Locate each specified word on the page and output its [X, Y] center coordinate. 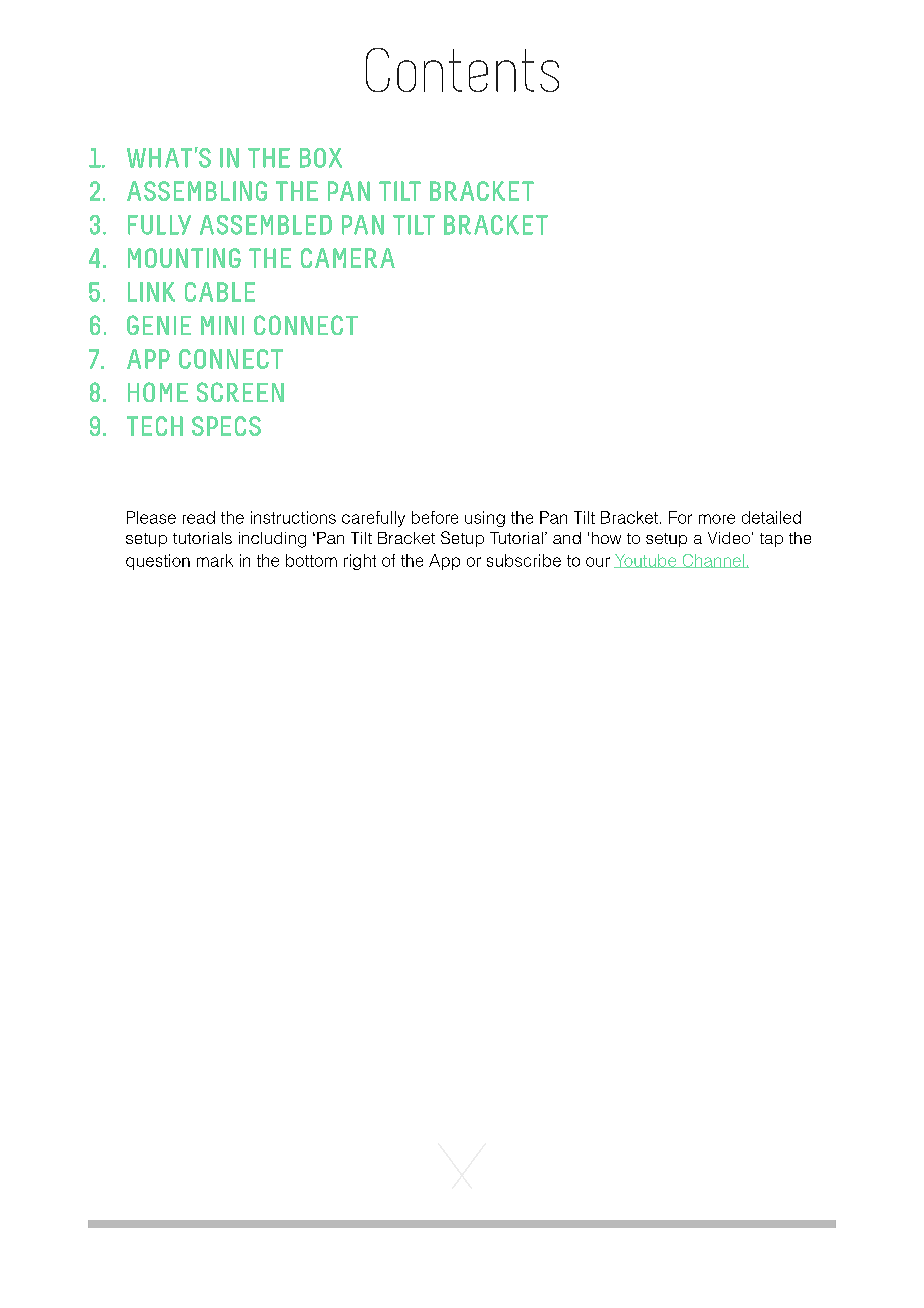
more [717, 519]
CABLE [220, 292]
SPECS [226, 426]
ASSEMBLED [266, 225]
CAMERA [348, 258]
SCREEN [240, 392]
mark [215, 560]
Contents [462, 70]
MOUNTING [184, 258]
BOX [321, 158]
